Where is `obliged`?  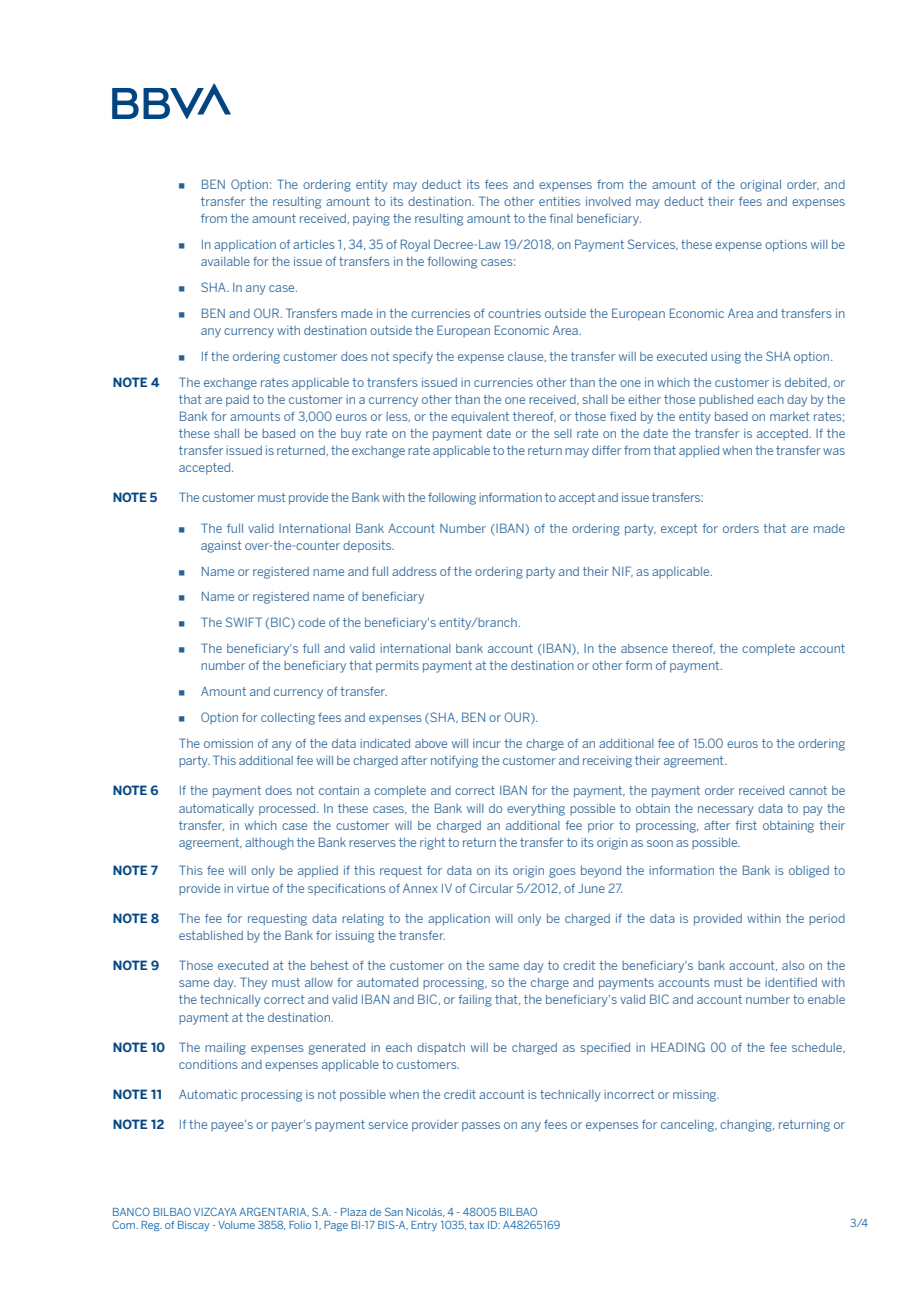 obliged is located at coordinates (809, 872).
